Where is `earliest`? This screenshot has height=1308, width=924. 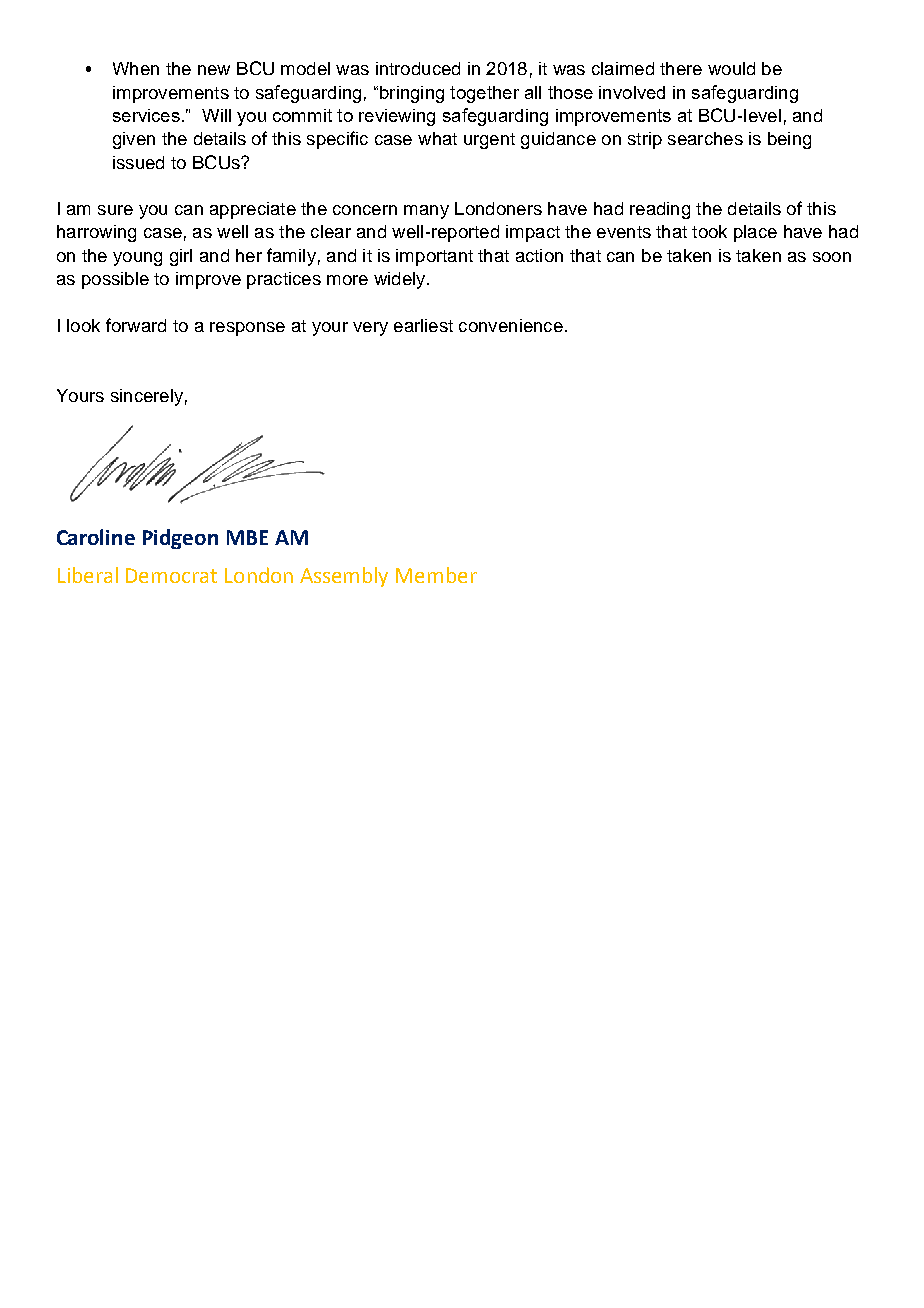
earliest is located at coordinates (423, 325).
